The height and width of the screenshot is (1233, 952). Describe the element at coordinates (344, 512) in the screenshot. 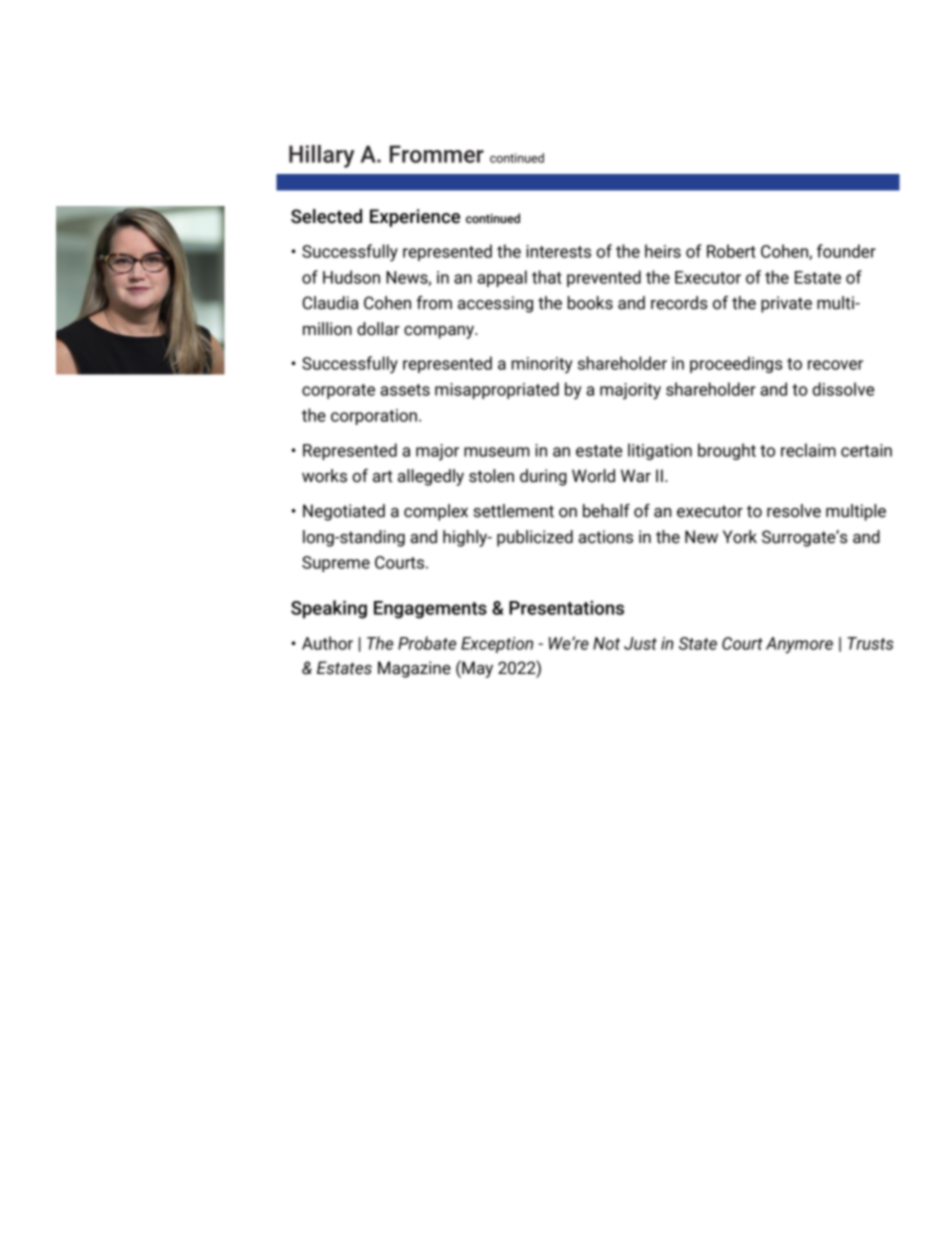

I see `Negotiated` at that location.
